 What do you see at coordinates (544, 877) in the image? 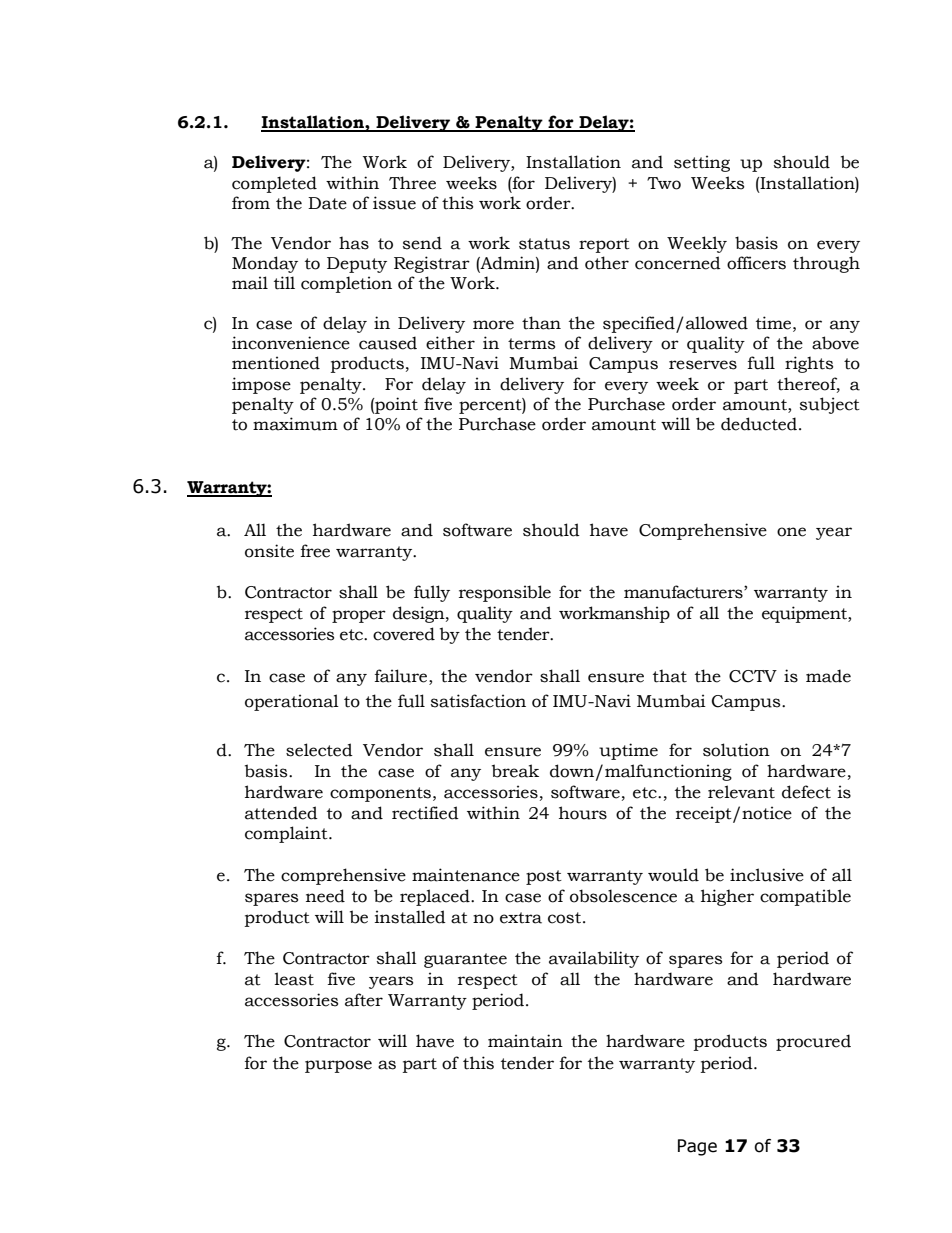
I see `post` at bounding box center [544, 877].
